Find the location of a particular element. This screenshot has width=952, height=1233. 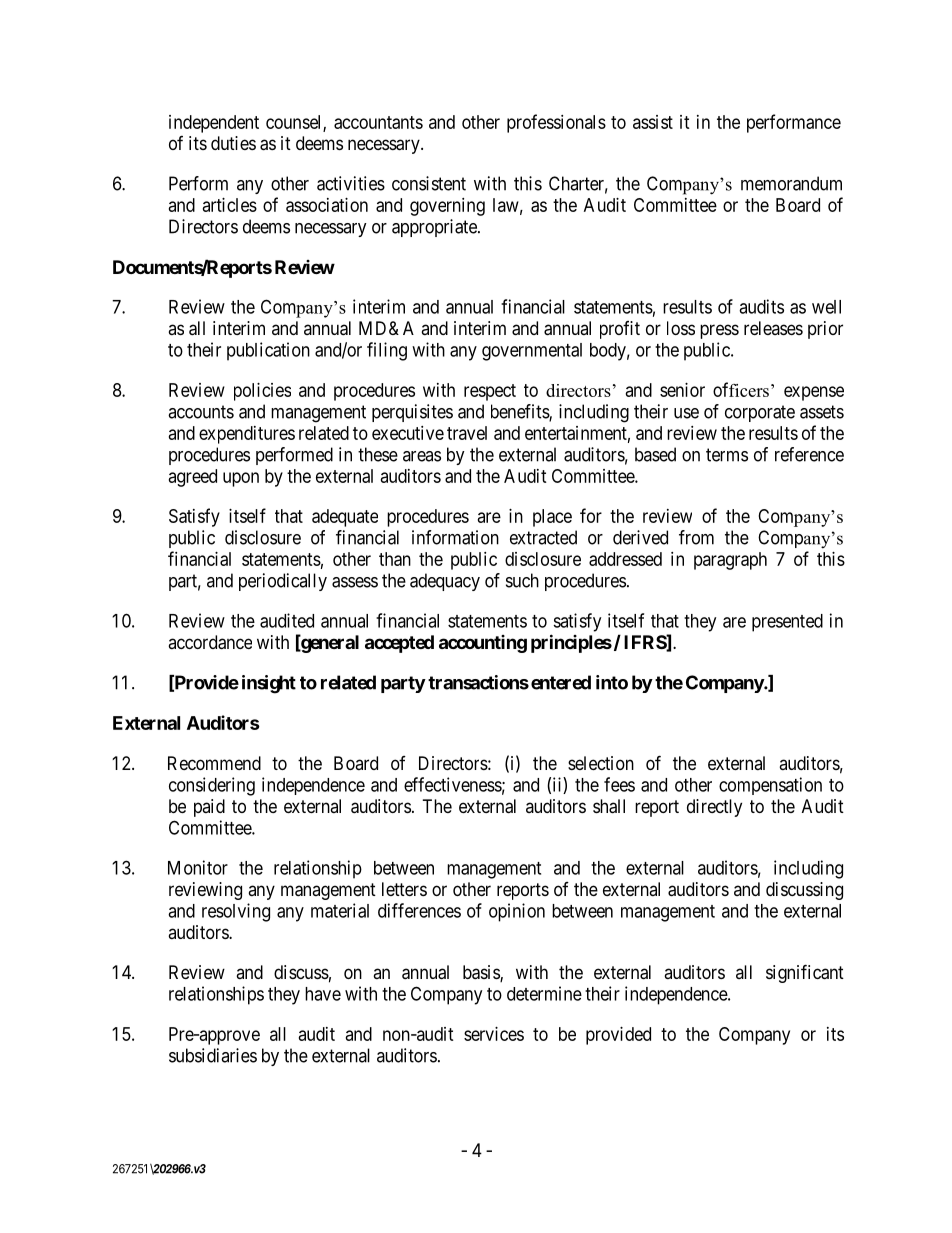

terms is located at coordinates (727, 455).
